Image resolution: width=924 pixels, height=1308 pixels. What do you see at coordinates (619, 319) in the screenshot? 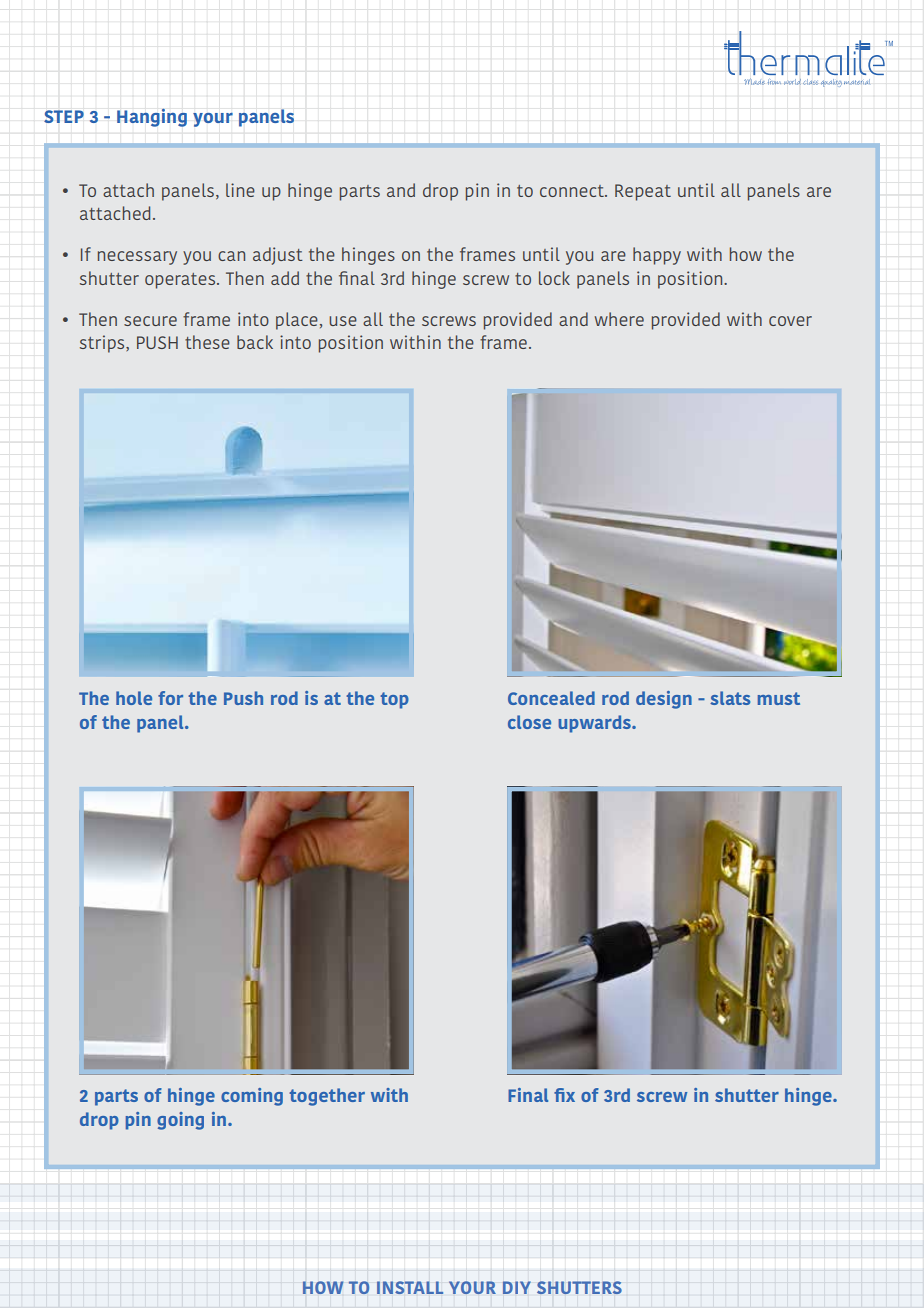
I see `where` at bounding box center [619, 319].
